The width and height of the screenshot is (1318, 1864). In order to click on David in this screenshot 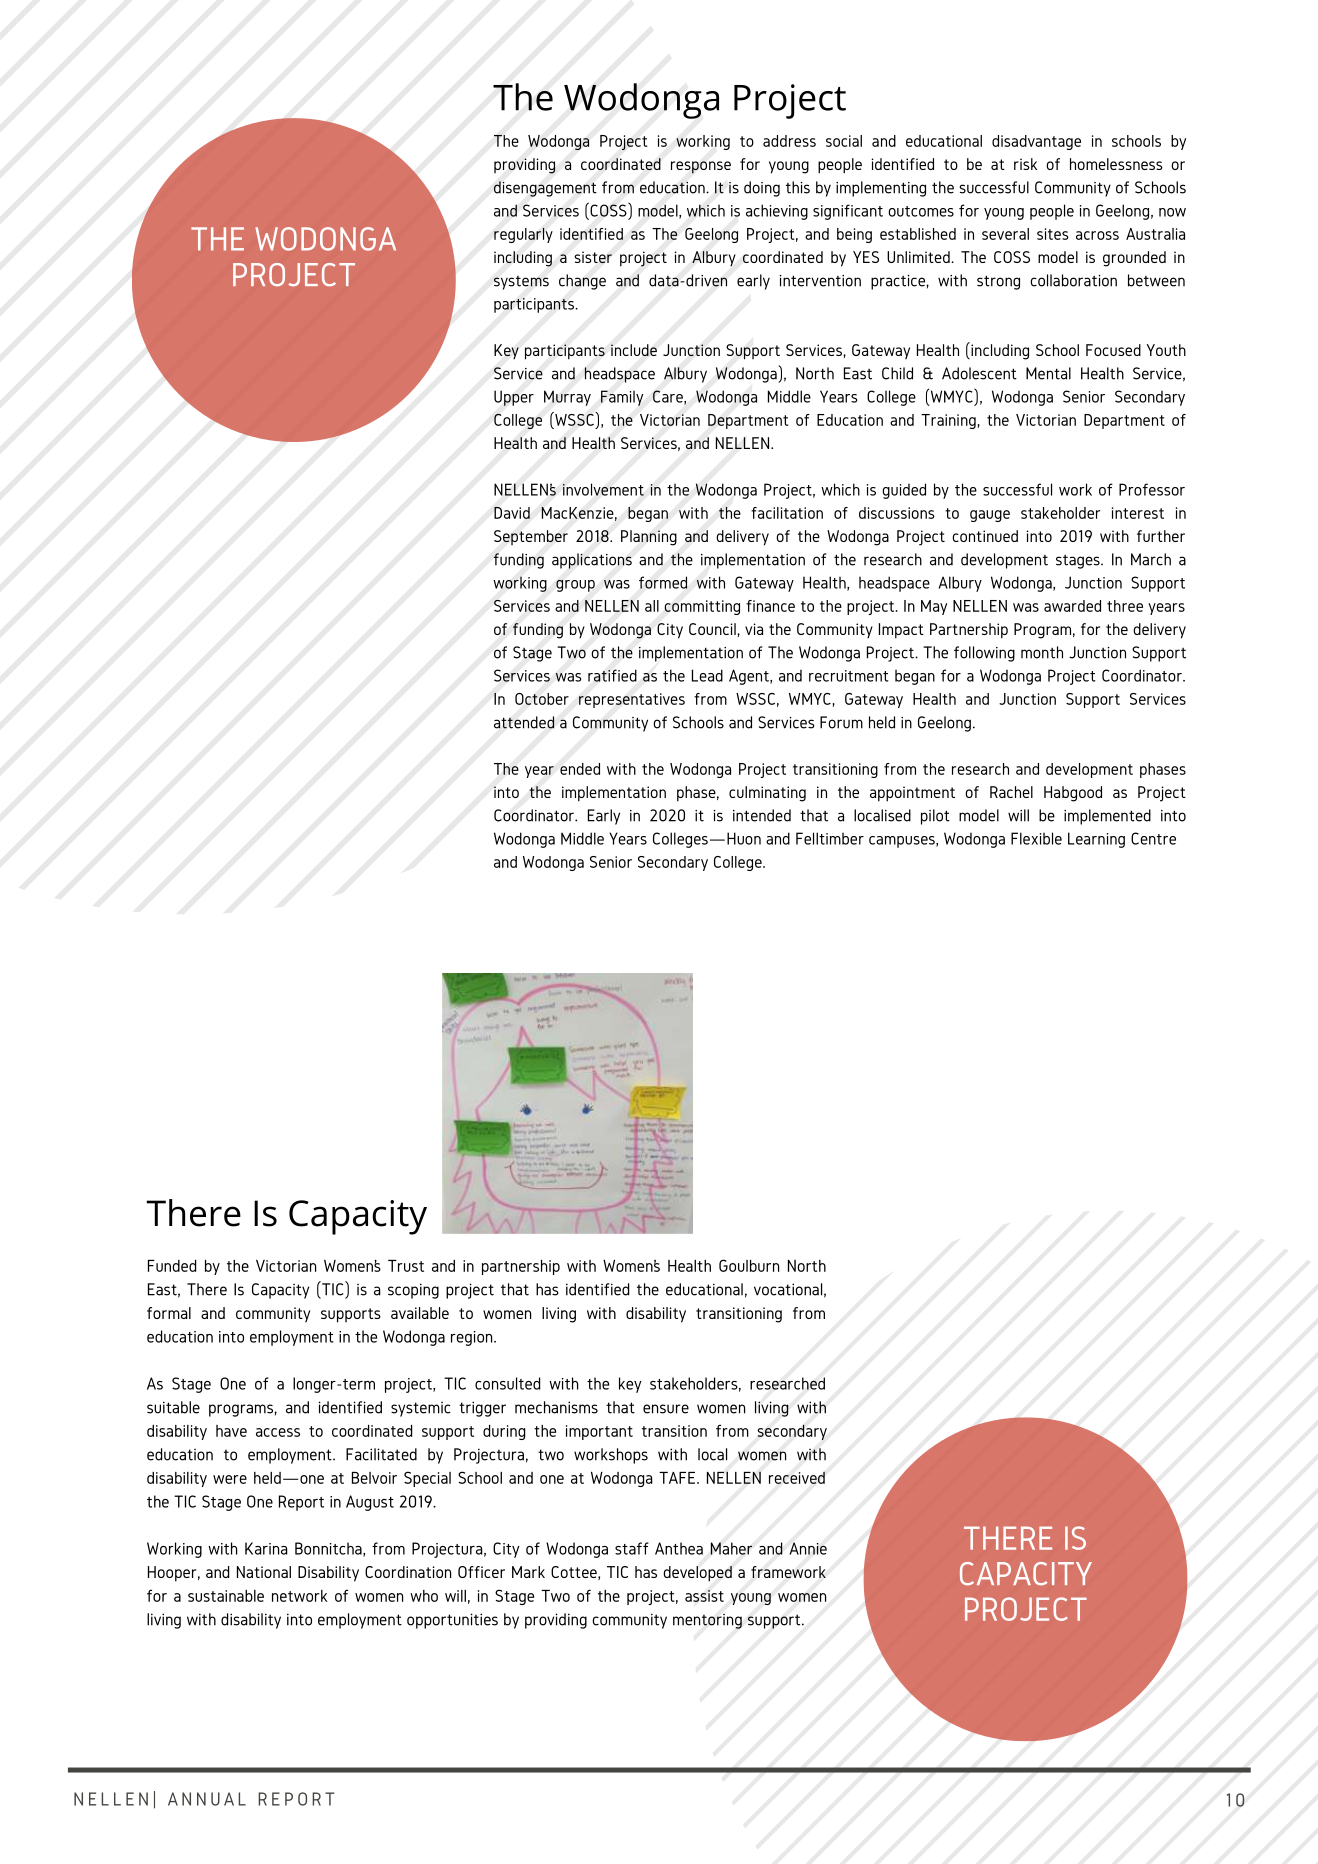, I will do `click(512, 513)`.
